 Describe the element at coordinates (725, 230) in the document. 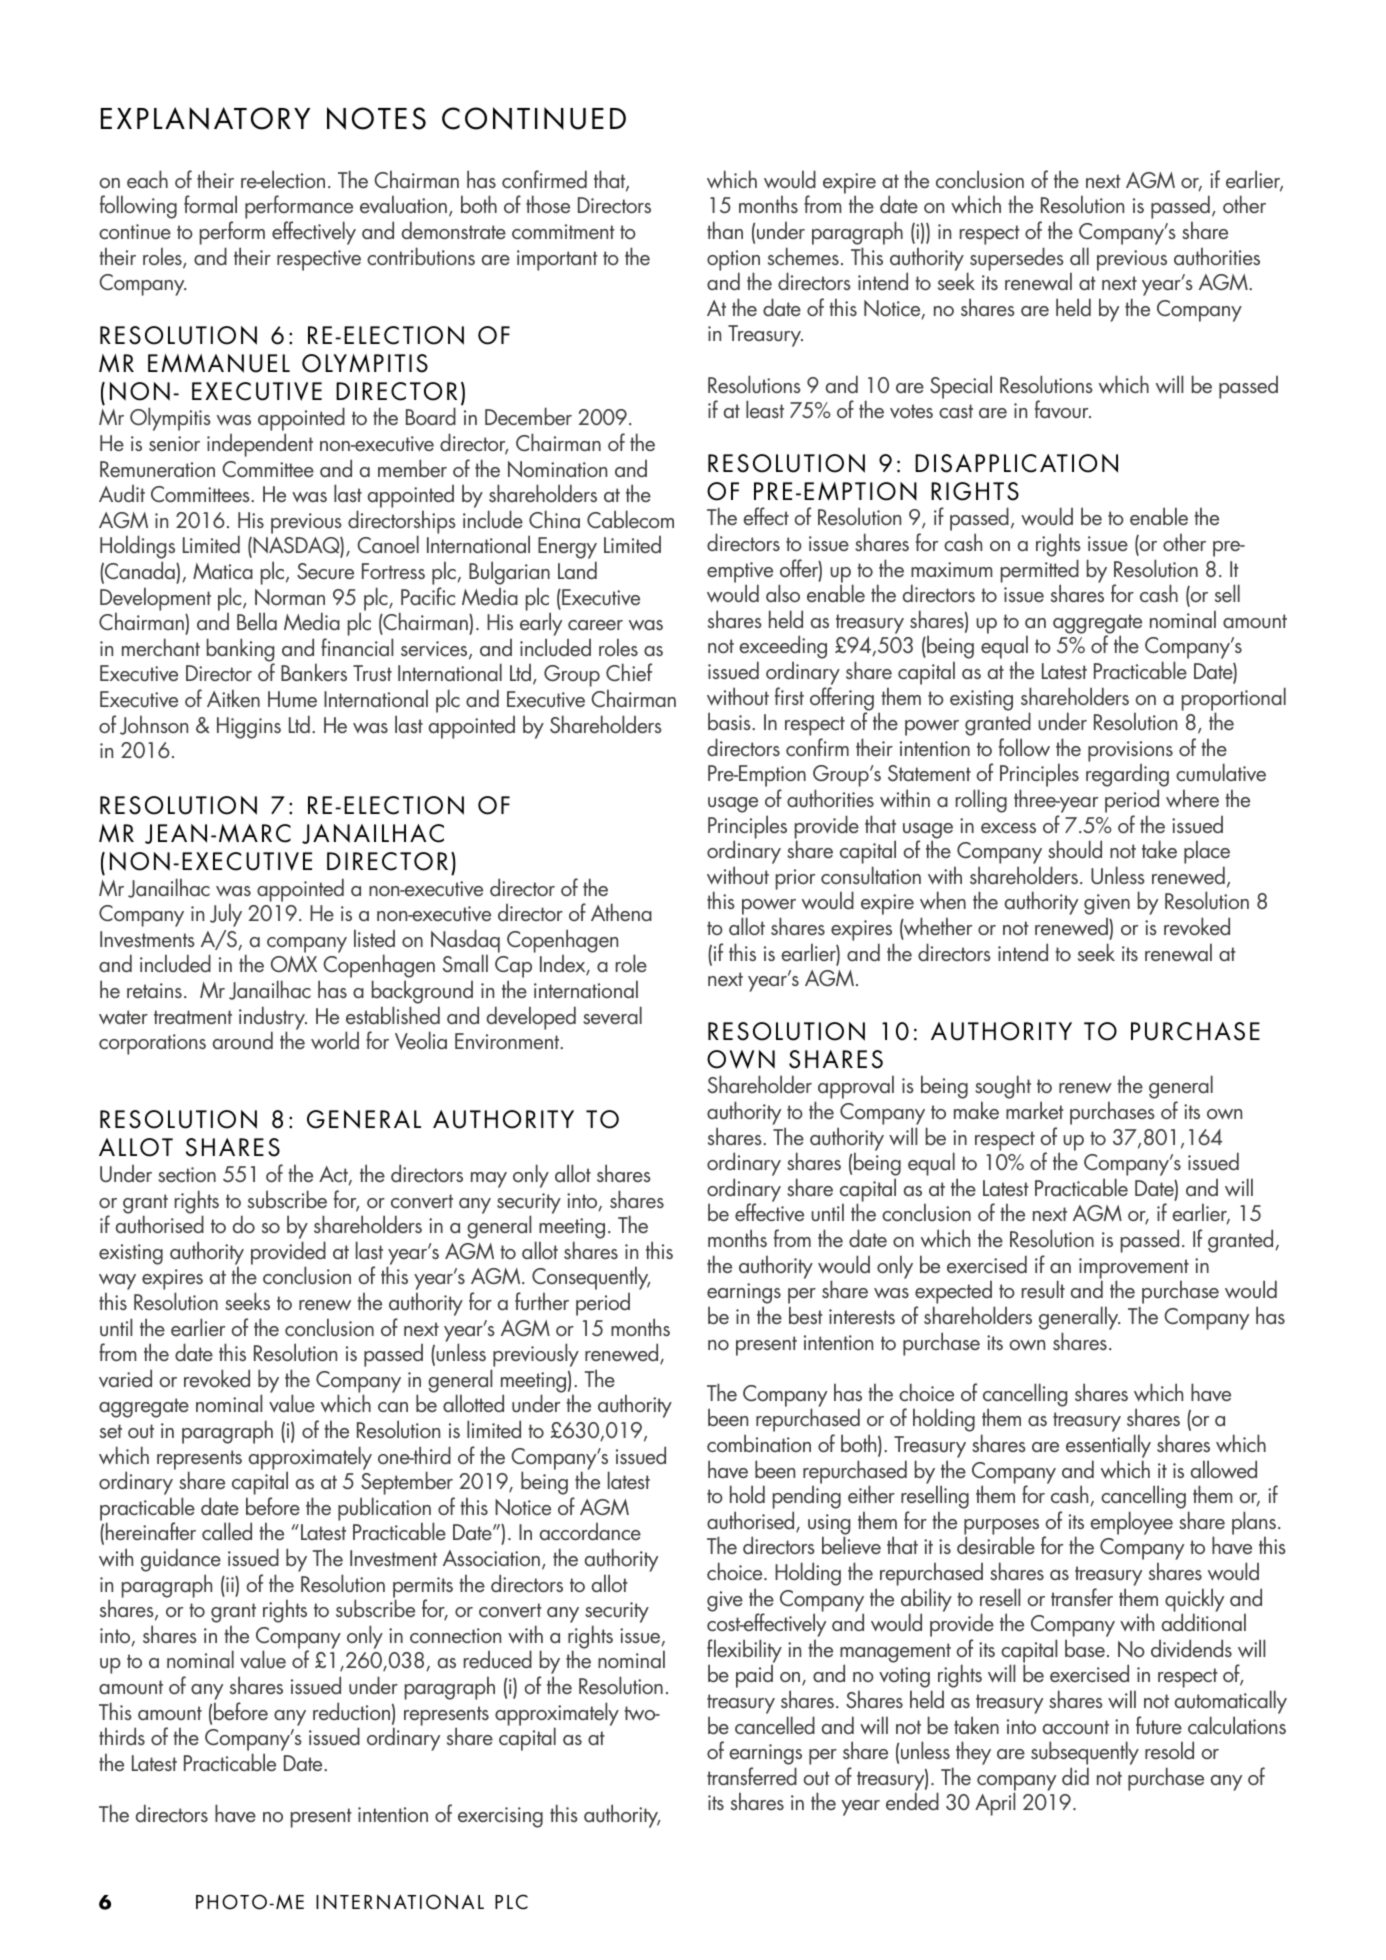

I see `than` at that location.
